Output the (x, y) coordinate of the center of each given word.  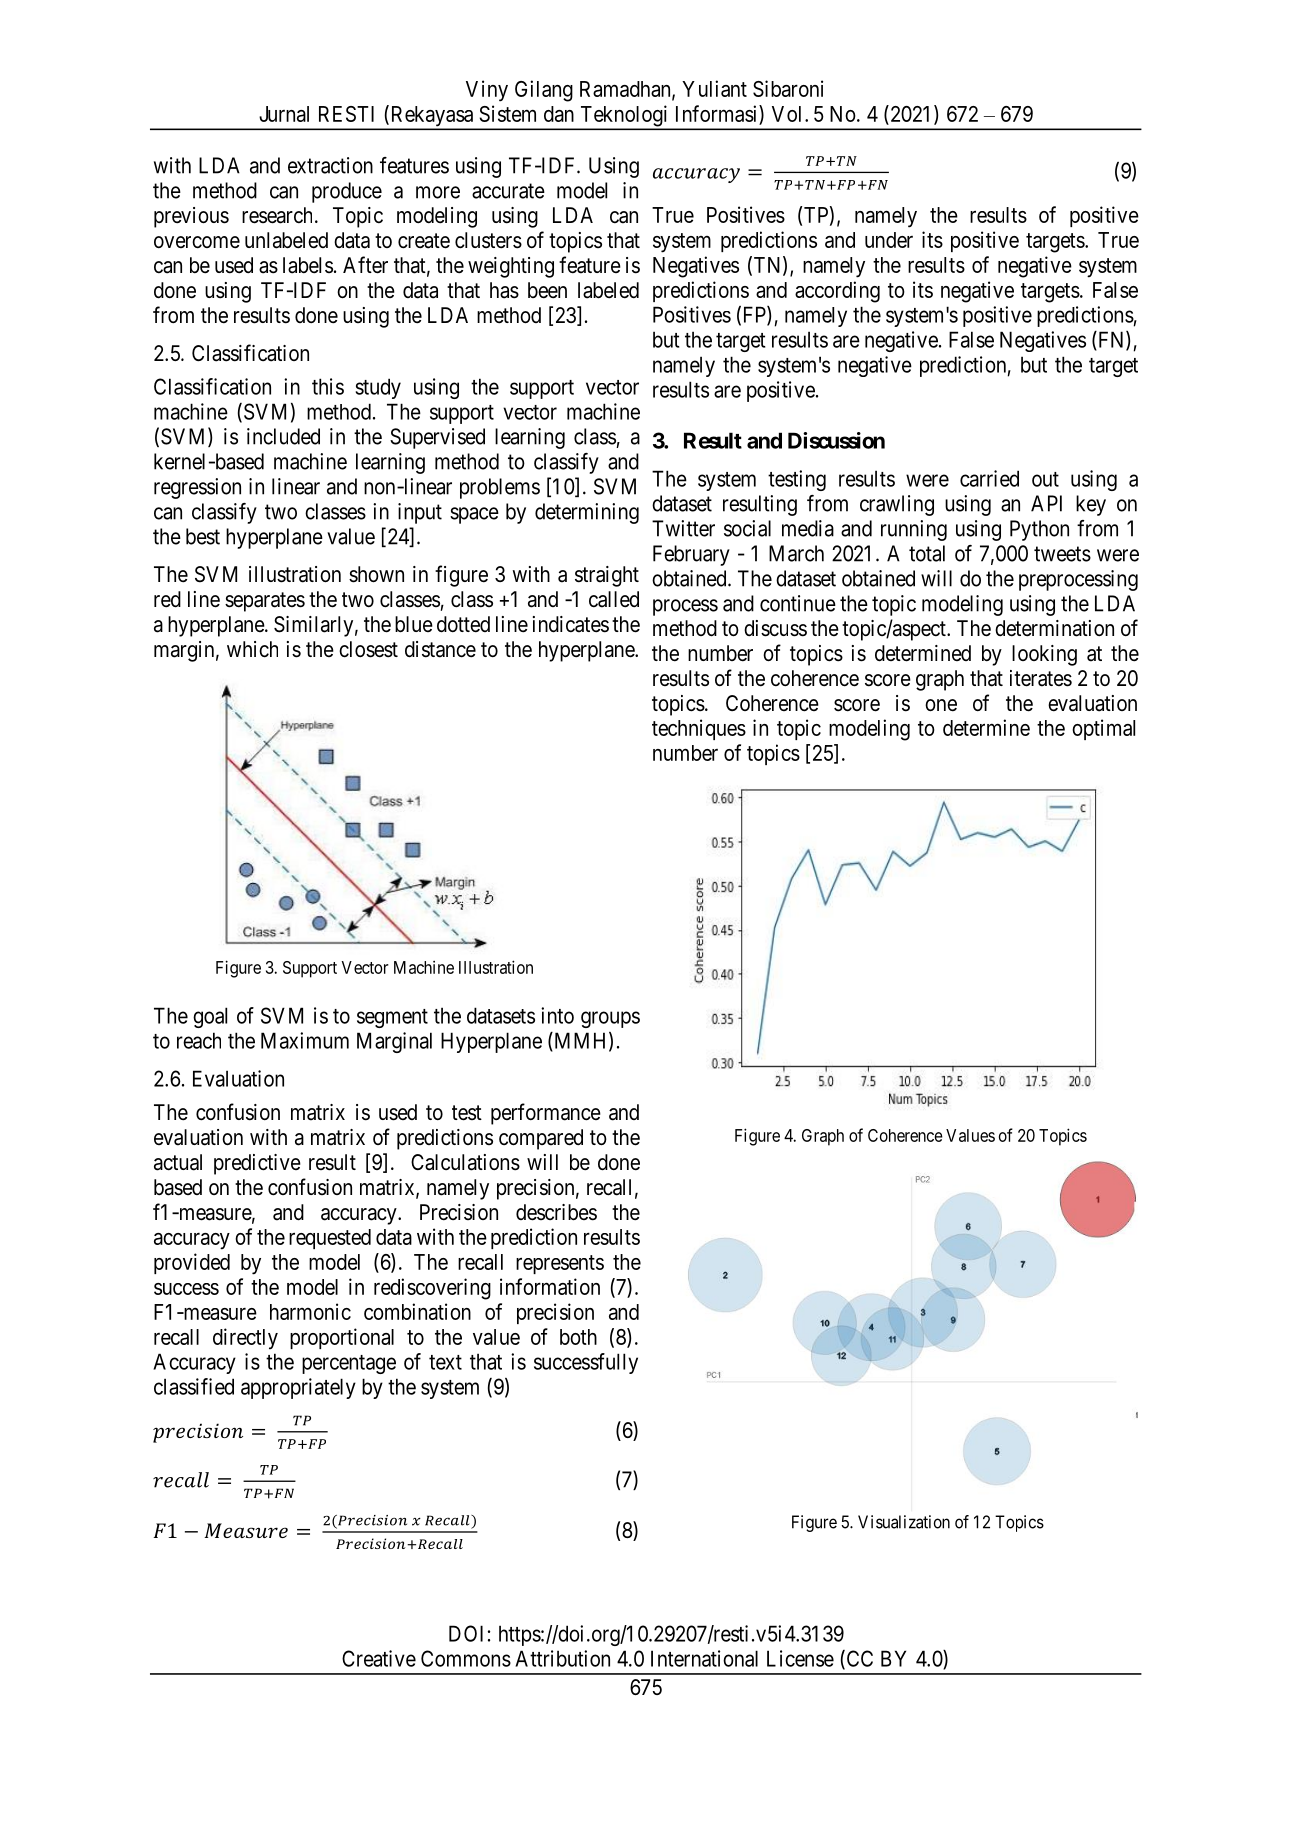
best (203, 536)
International (704, 1658)
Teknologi (624, 117)
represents (560, 1264)
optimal (1103, 729)
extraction (330, 165)
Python (1039, 530)
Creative (379, 1658)
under (889, 240)
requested (330, 1239)
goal (210, 1017)
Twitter (683, 528)
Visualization (904, 1522)
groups (610, 1019)
